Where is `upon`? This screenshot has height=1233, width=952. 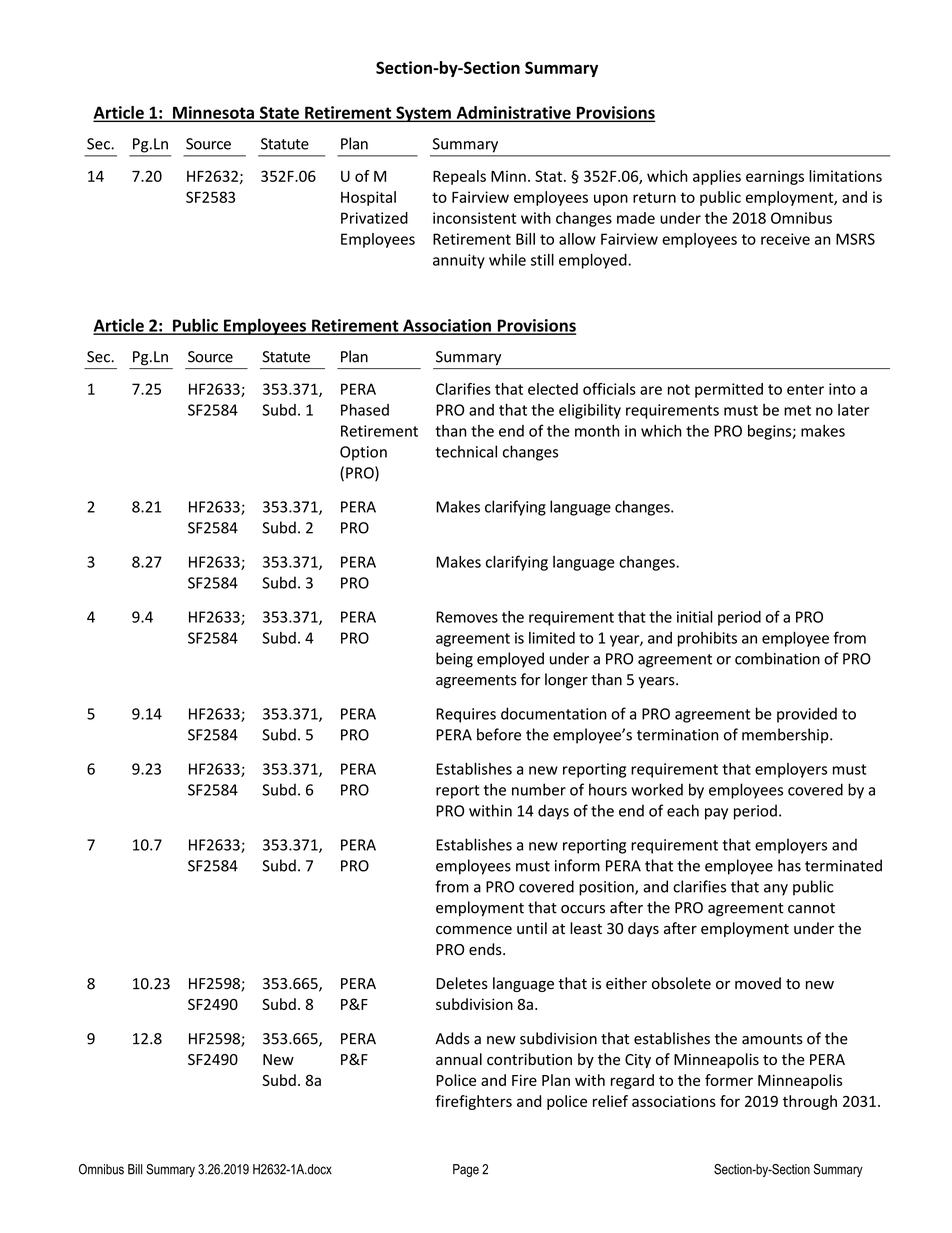
upon is located at coordinates (611, 200).
